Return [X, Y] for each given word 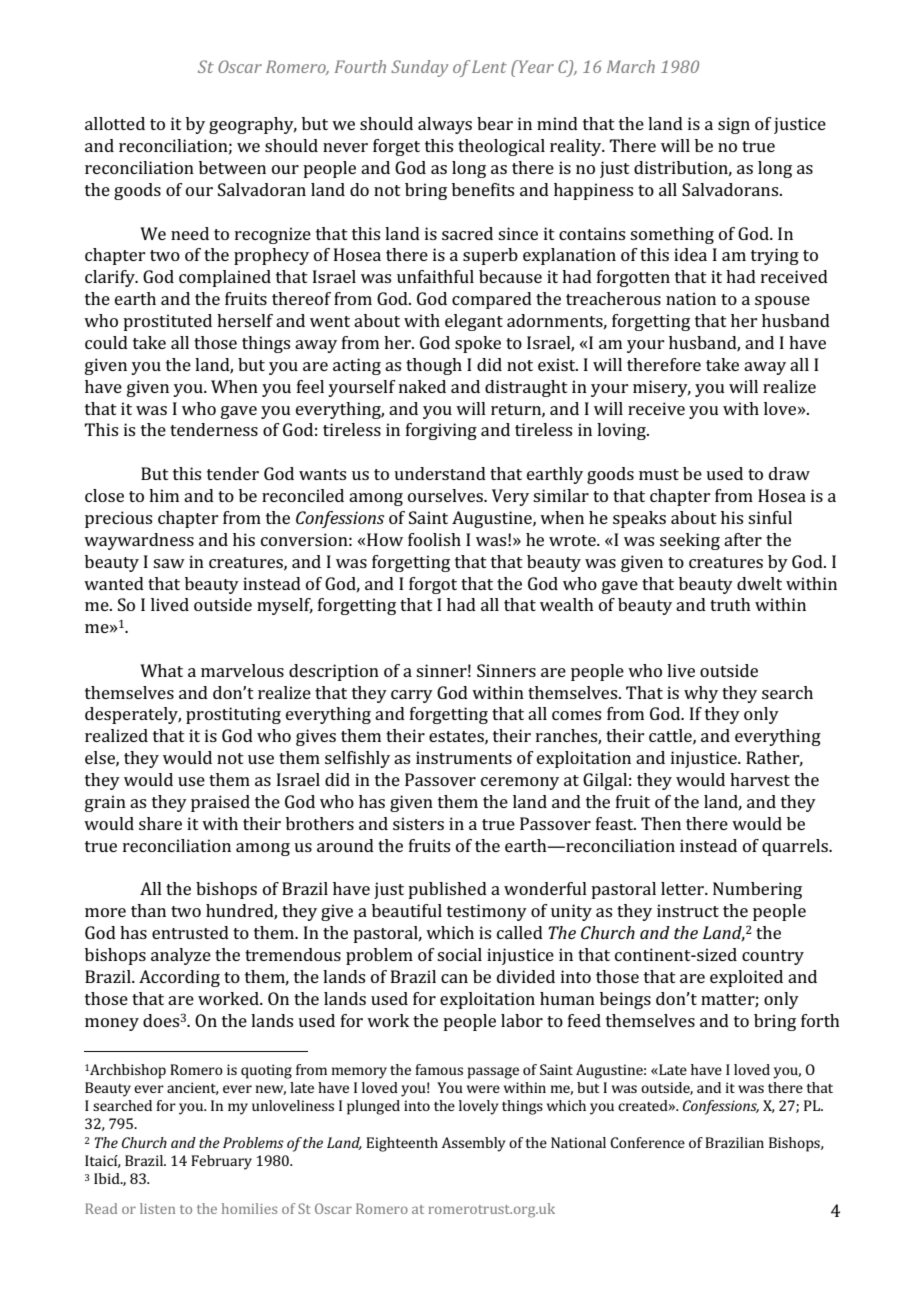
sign [734, 125]
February [221, 1162]
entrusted [190, 932]
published [447, 890]
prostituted [167, 322]
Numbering [757, 890]
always [445, 125]
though [434, 366]
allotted [115, 123]
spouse [782, 302]
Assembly [474, 1144]
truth [730, 604]
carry [412, 696]
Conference [647, 1142]
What [161, 670]
